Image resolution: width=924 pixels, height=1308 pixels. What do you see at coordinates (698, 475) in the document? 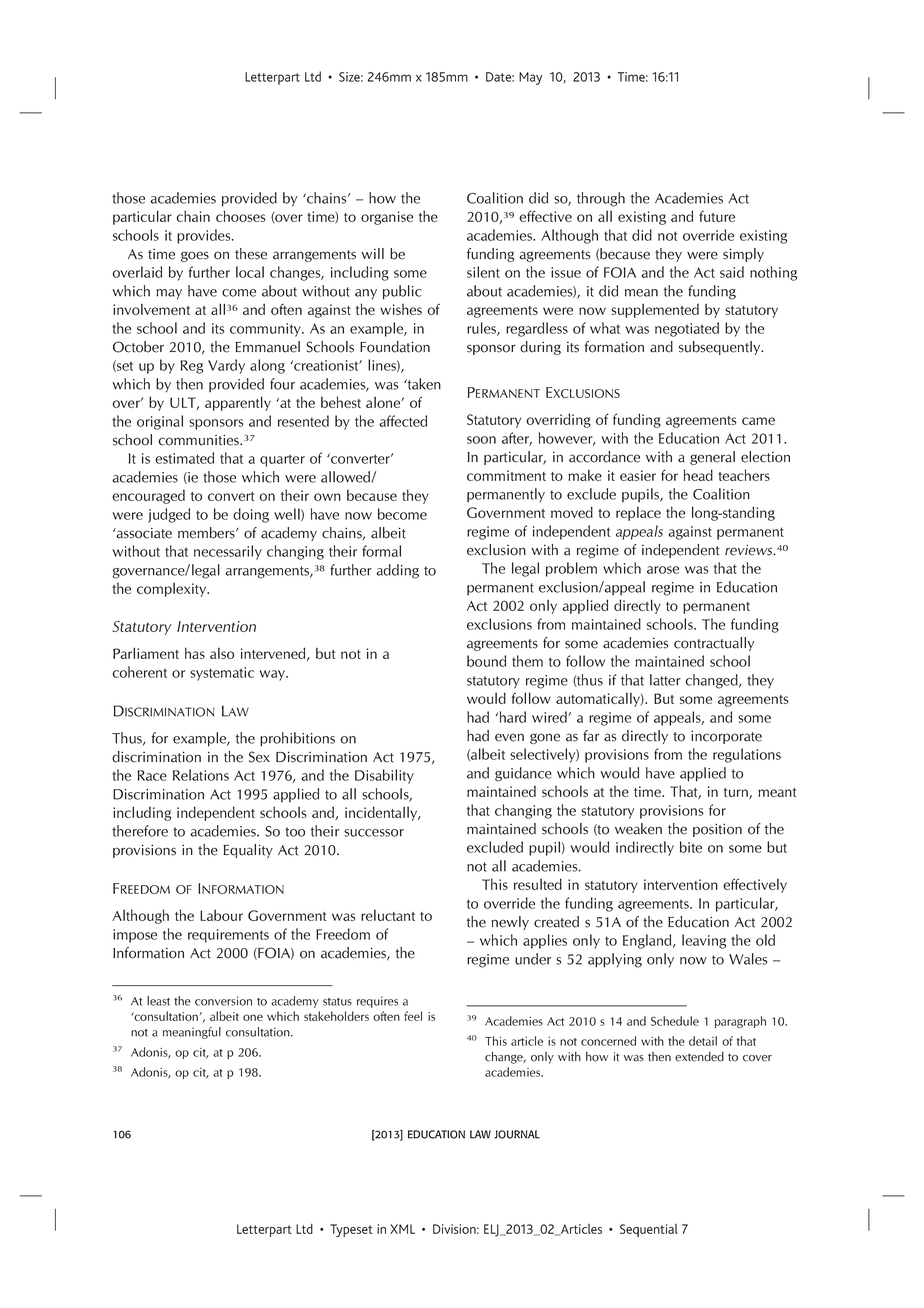
I see `head` at bounding box center [698, 475].
